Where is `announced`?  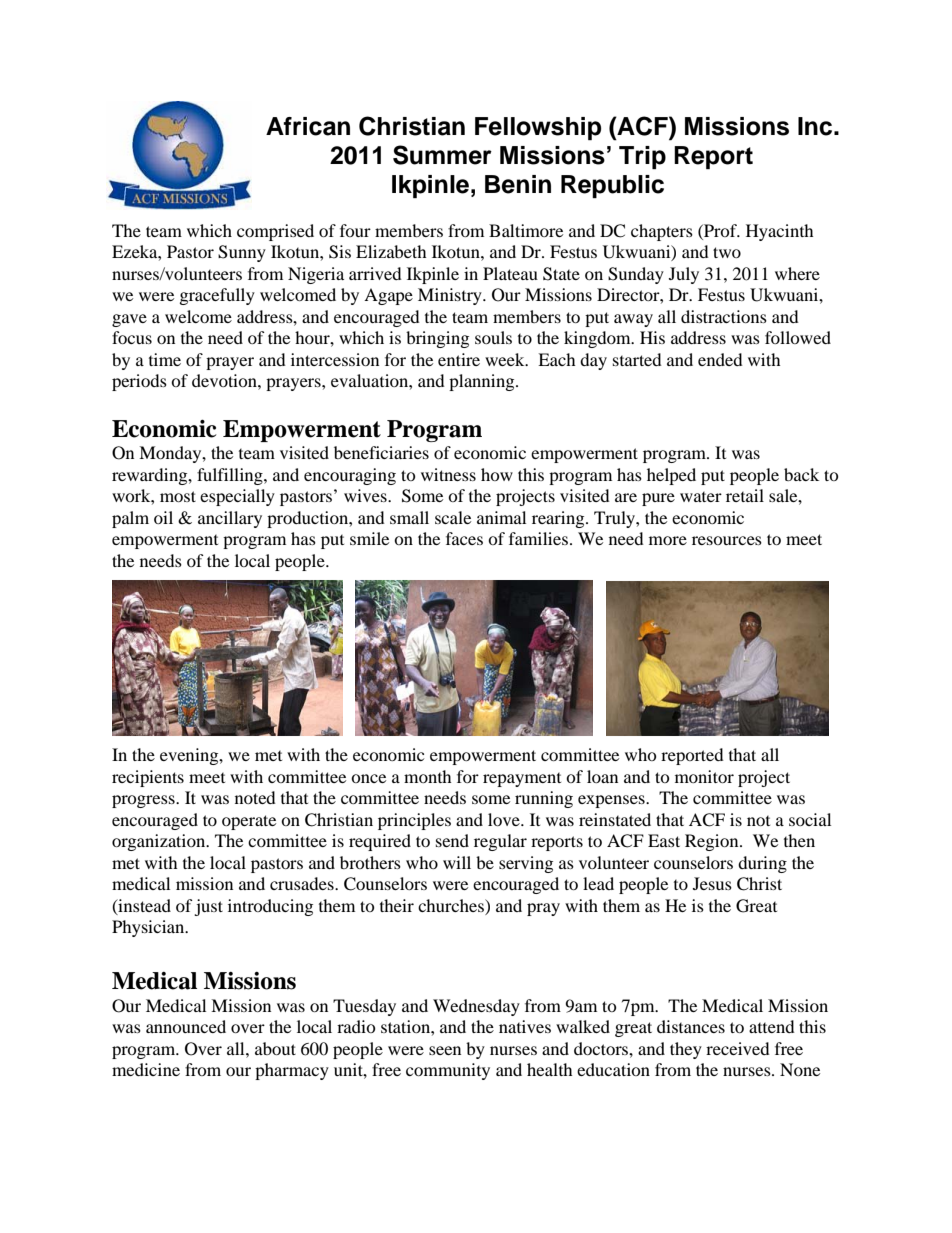
announced is located at coordinates (186, 1026).
